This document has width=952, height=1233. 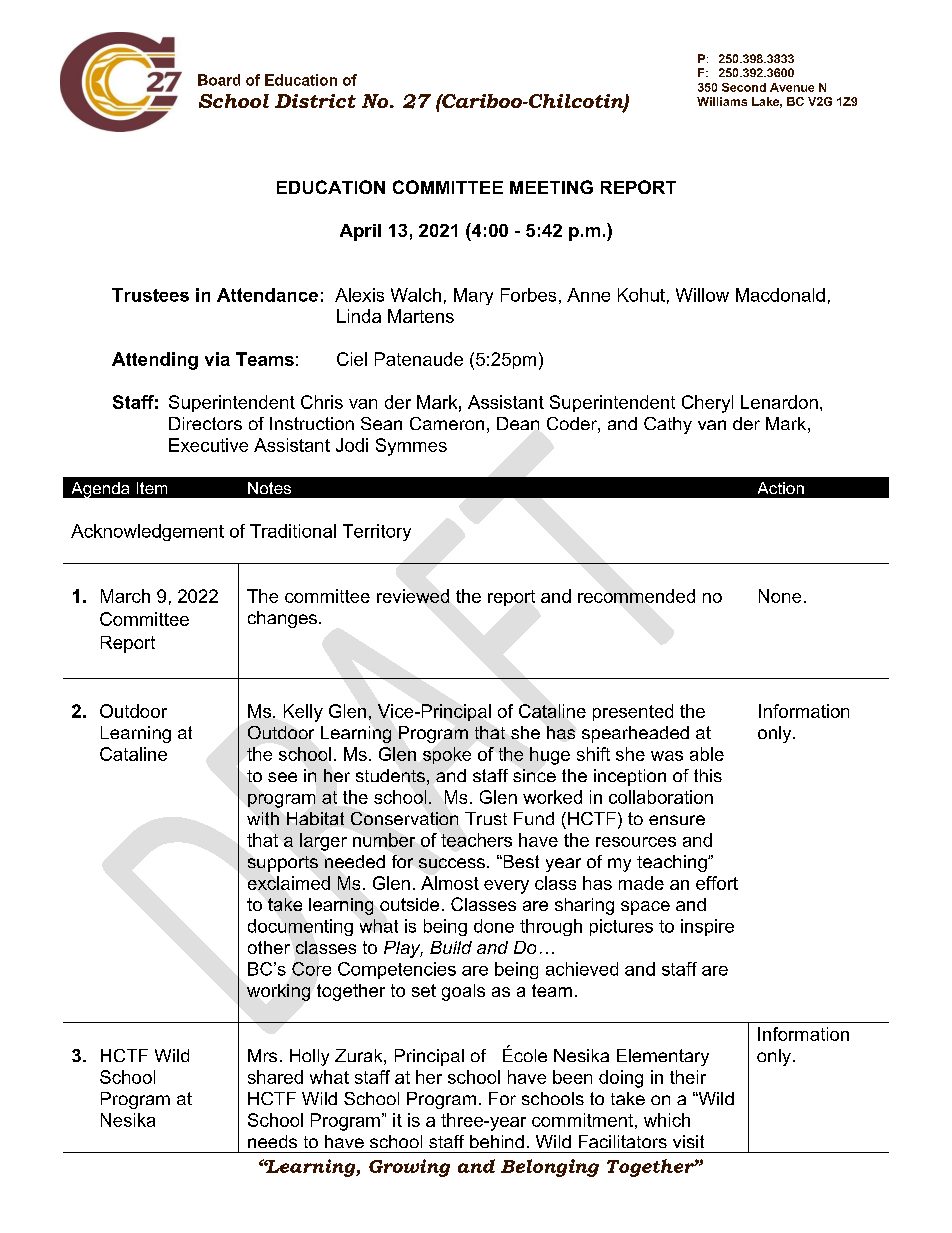 What do you see at coordinates (722, 101) in the document?
I see `Williams` at bounding box center [722, 101].
